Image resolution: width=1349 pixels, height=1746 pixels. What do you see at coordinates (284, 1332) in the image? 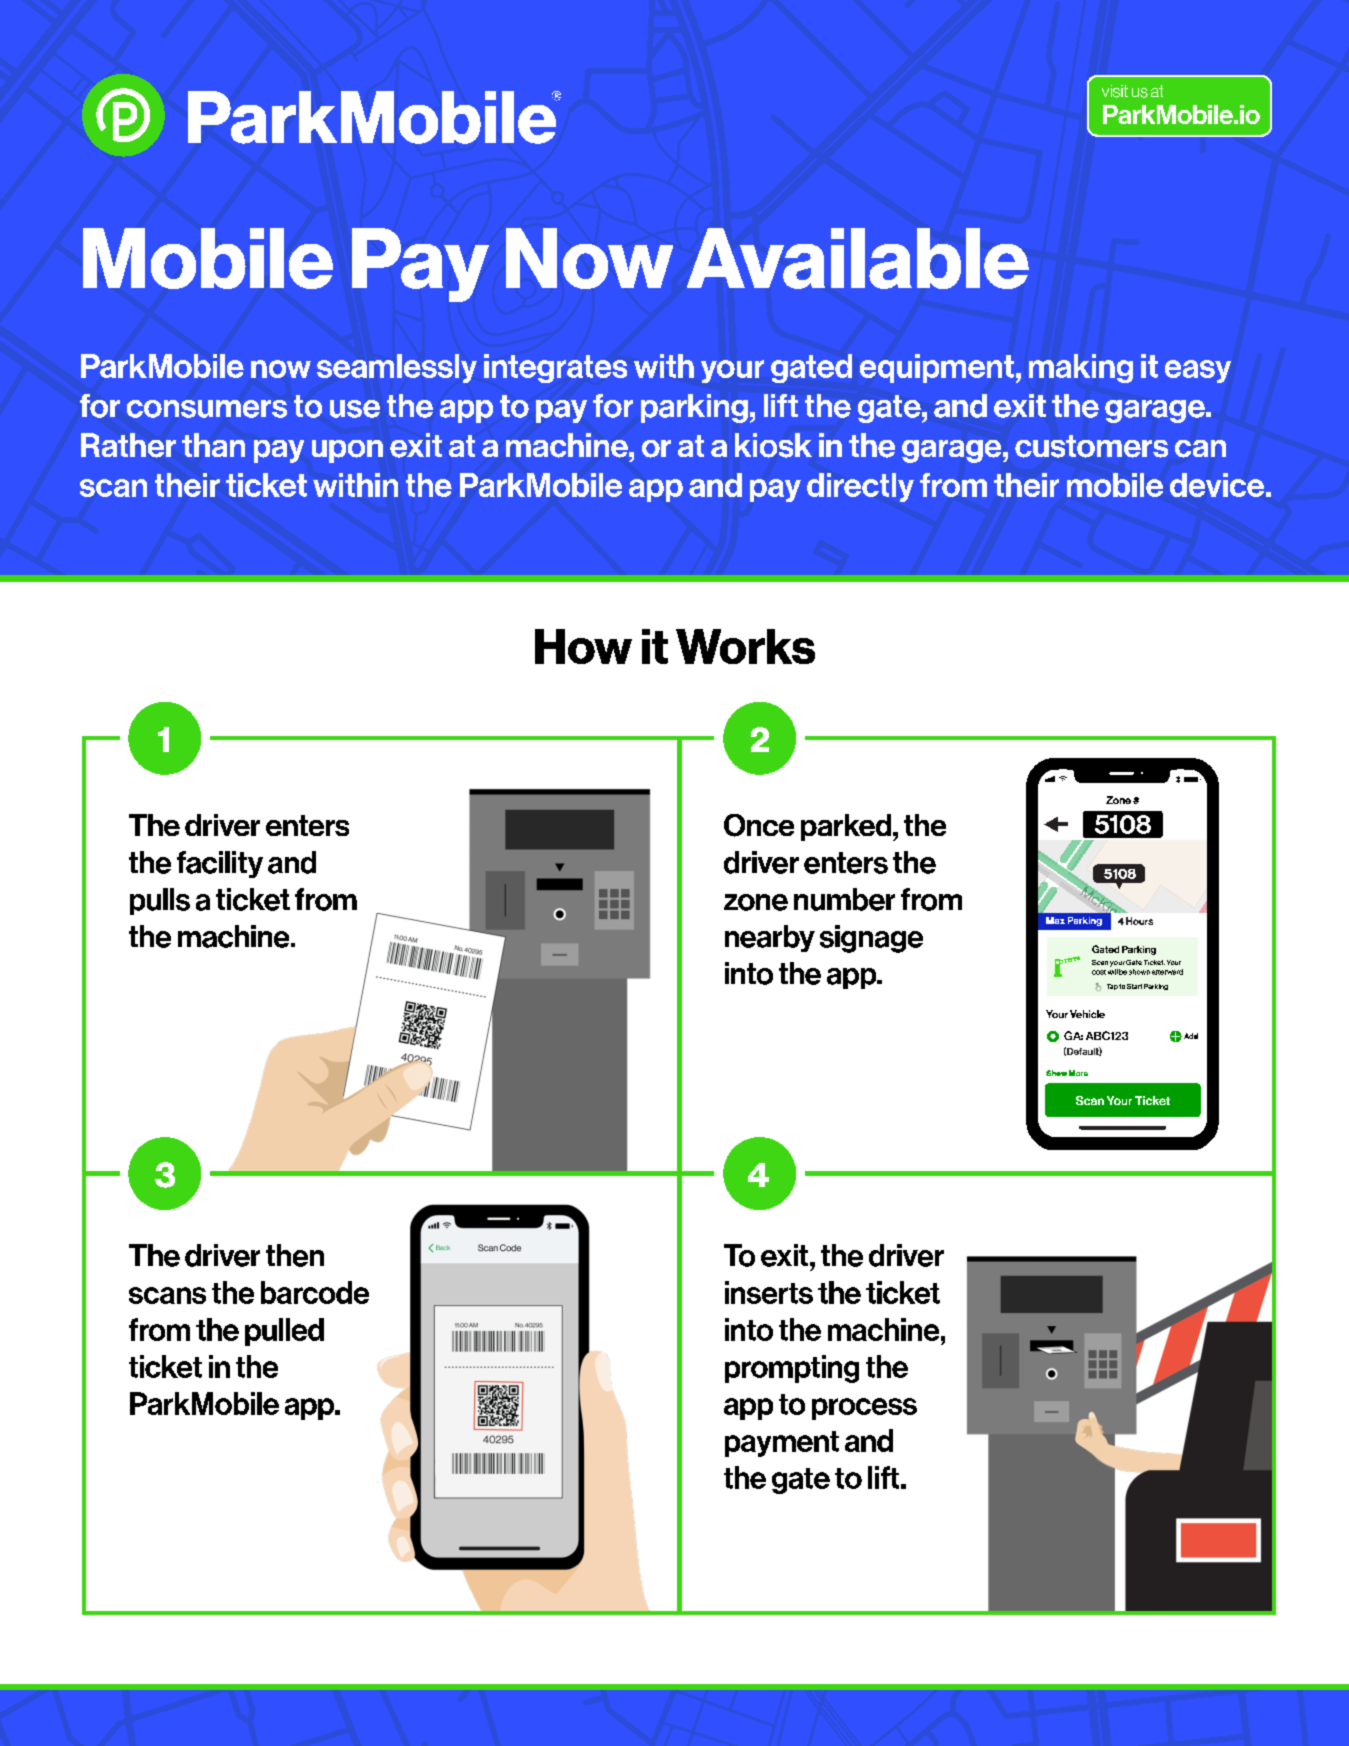
I see `pulled` at bounding box center [284, 1332].
